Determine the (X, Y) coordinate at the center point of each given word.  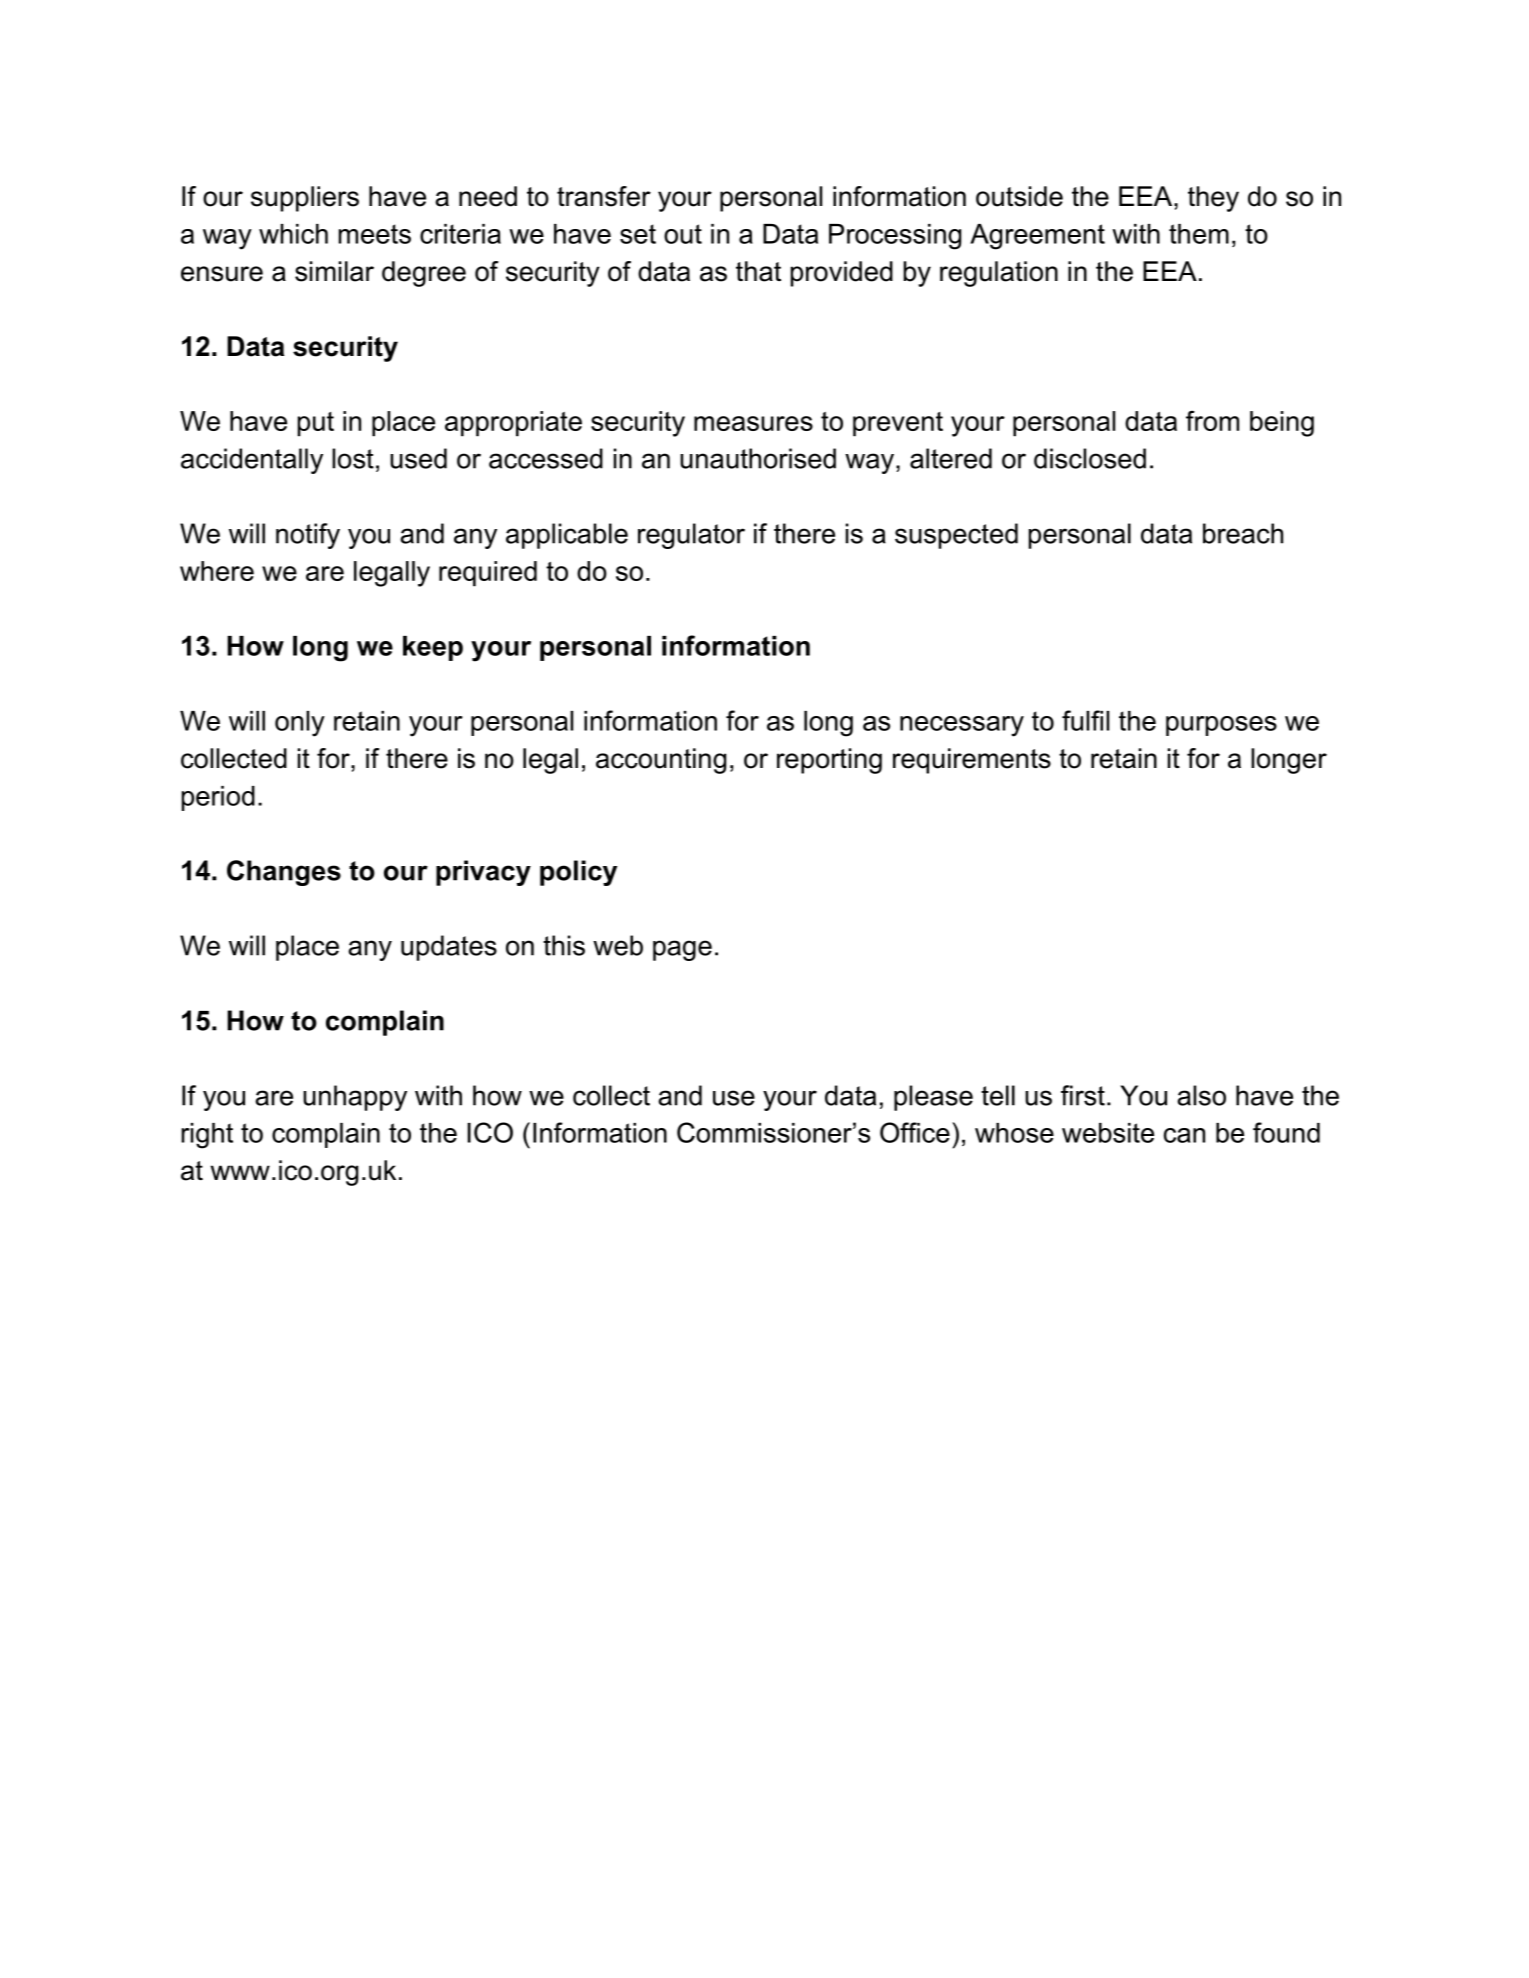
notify (308, 536)
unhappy (355, 1098)
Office (915, 1132)
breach (1243, 533)
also (1201, 1095)
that (758, 271)
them (1199, 234)
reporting (829, 761)
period (218, 798)
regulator (691, 536)
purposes (1221, 726)
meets (375, 234)
